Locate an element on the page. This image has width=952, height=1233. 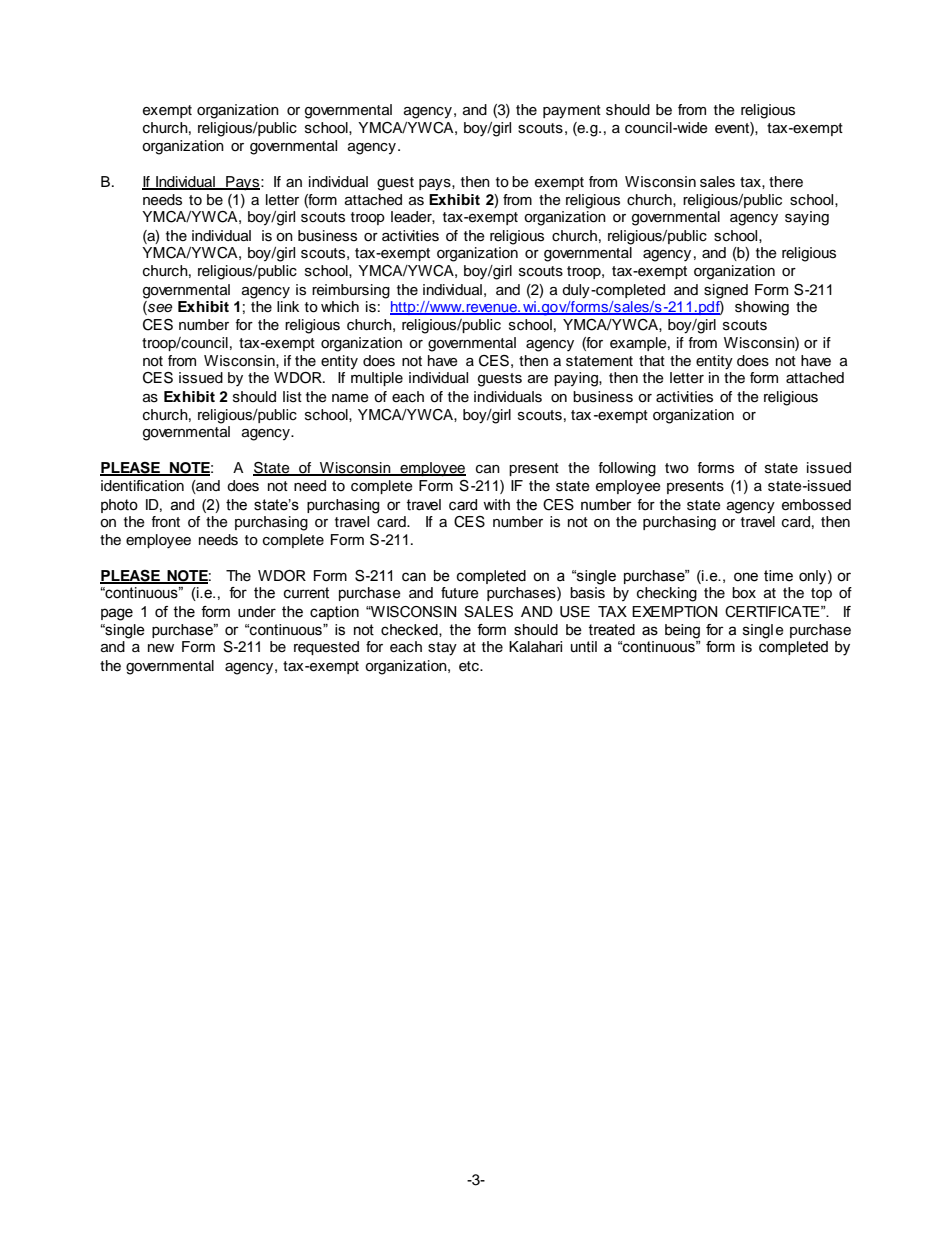
that is located at coordinates (652, 360).
